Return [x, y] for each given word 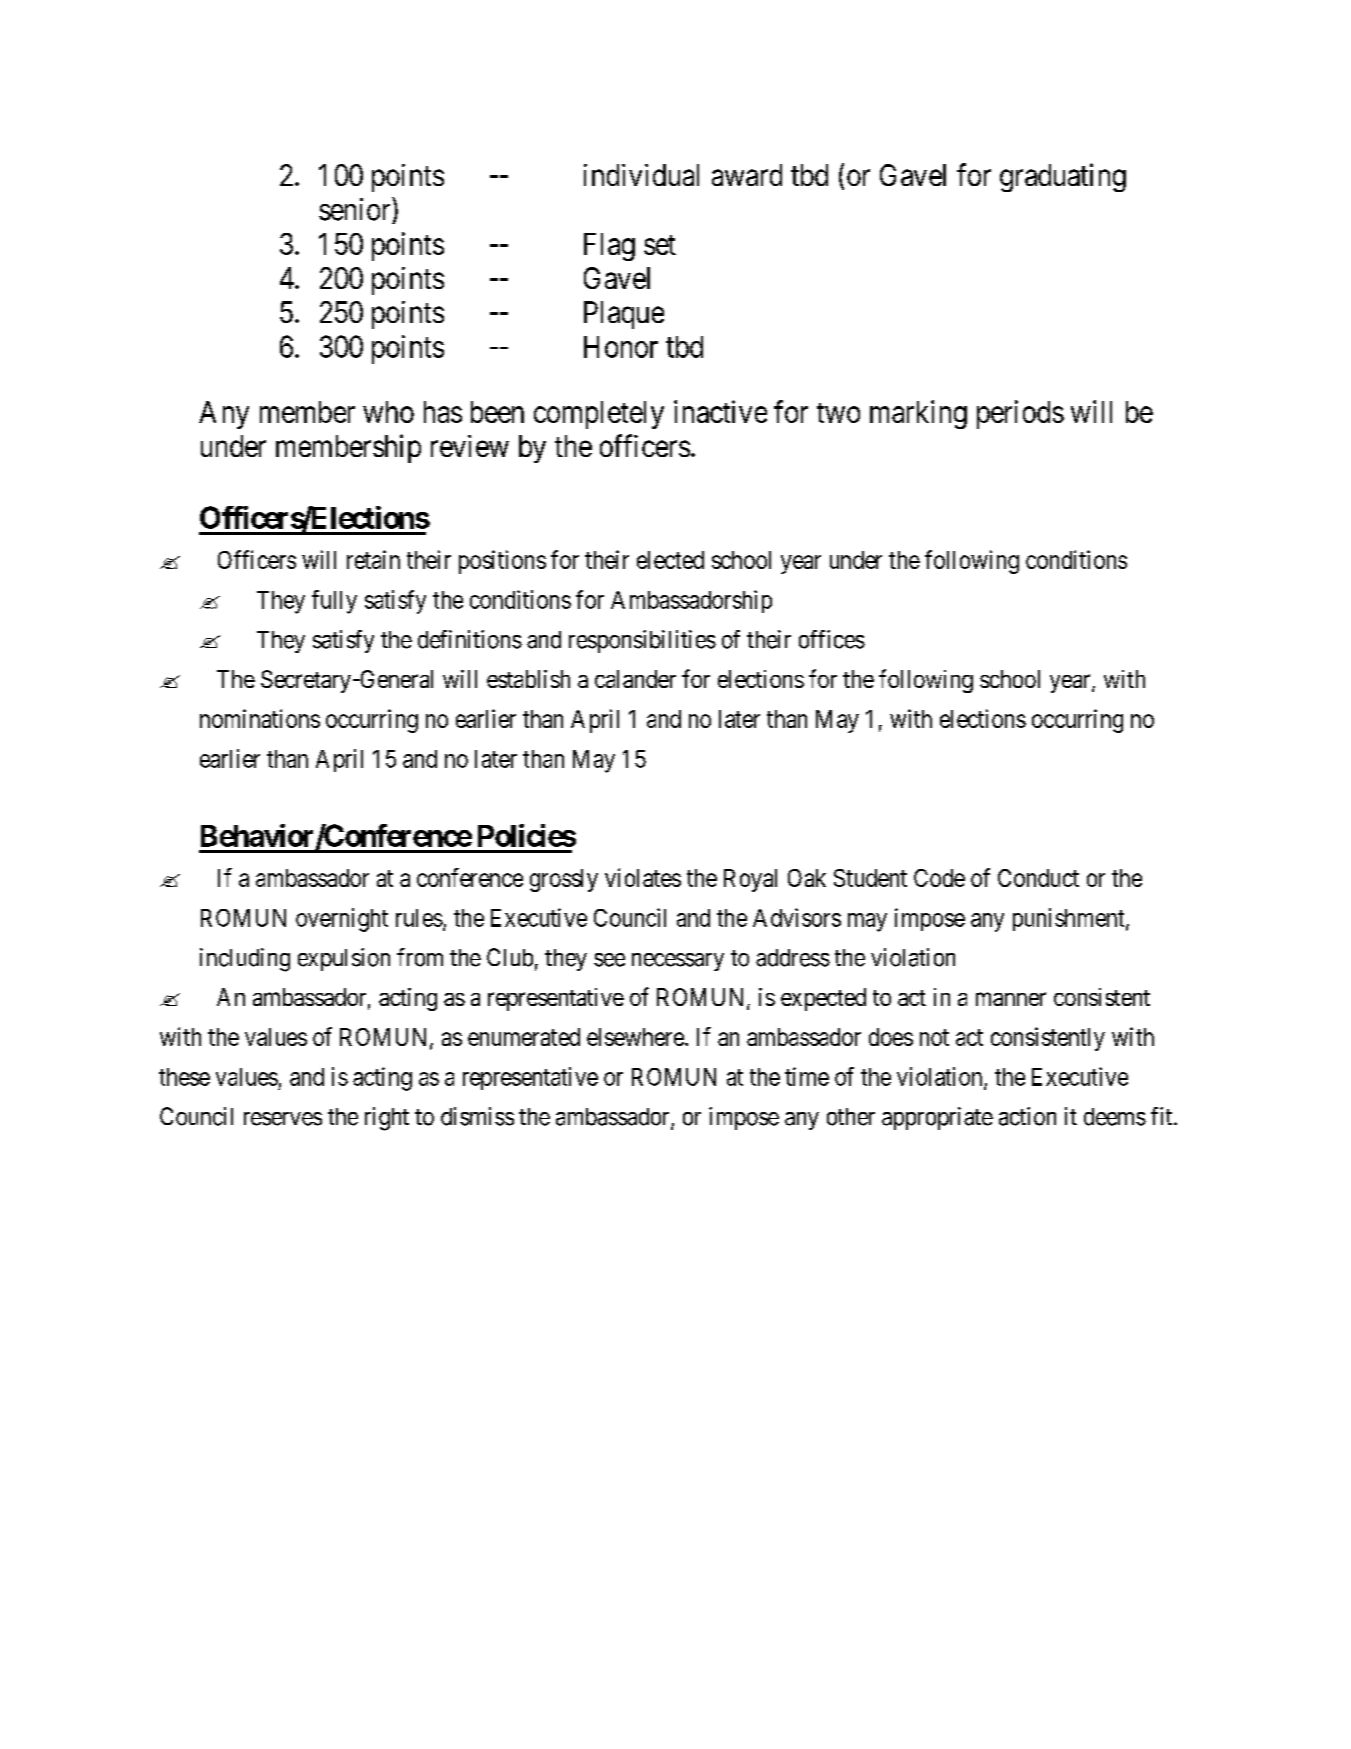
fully [334, 602]
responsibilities [642, 641]
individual [641, 175]
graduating [1063, 177]
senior [356, 209]
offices [832, 639]
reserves [283, 1119]
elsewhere [635, 1037]
